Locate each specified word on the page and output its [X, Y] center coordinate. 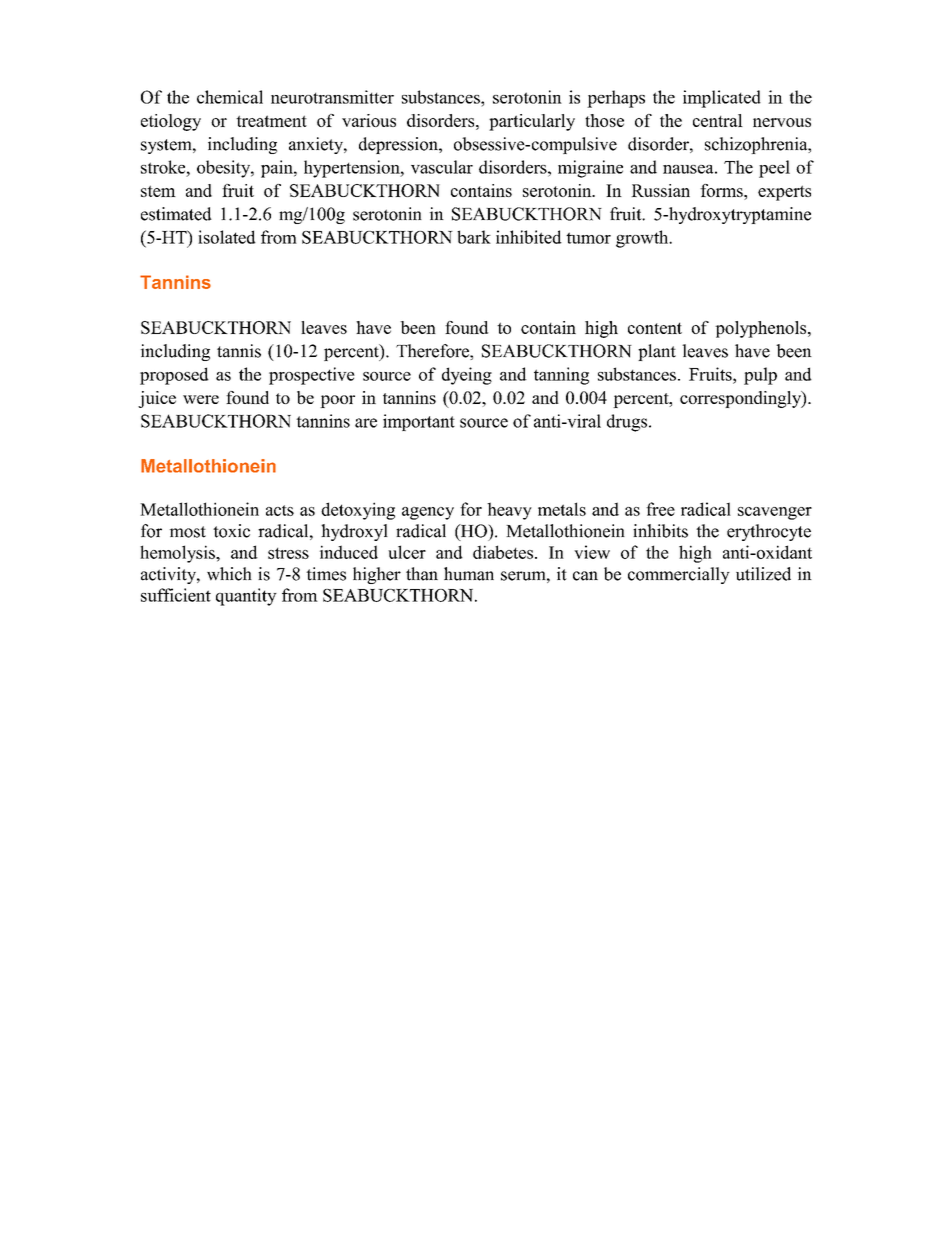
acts [280, 510]
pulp [760, 376]
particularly [532, 122]
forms [722, 190]
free [660, 509]
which [229, 574]
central [718, 120]
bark [474, 237]
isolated [227, 237]
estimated [176, 214]
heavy [509, 511]
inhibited [529, 237]
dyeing [467, 376]
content [655, 328]
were [201, 399]
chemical [230, 97]
